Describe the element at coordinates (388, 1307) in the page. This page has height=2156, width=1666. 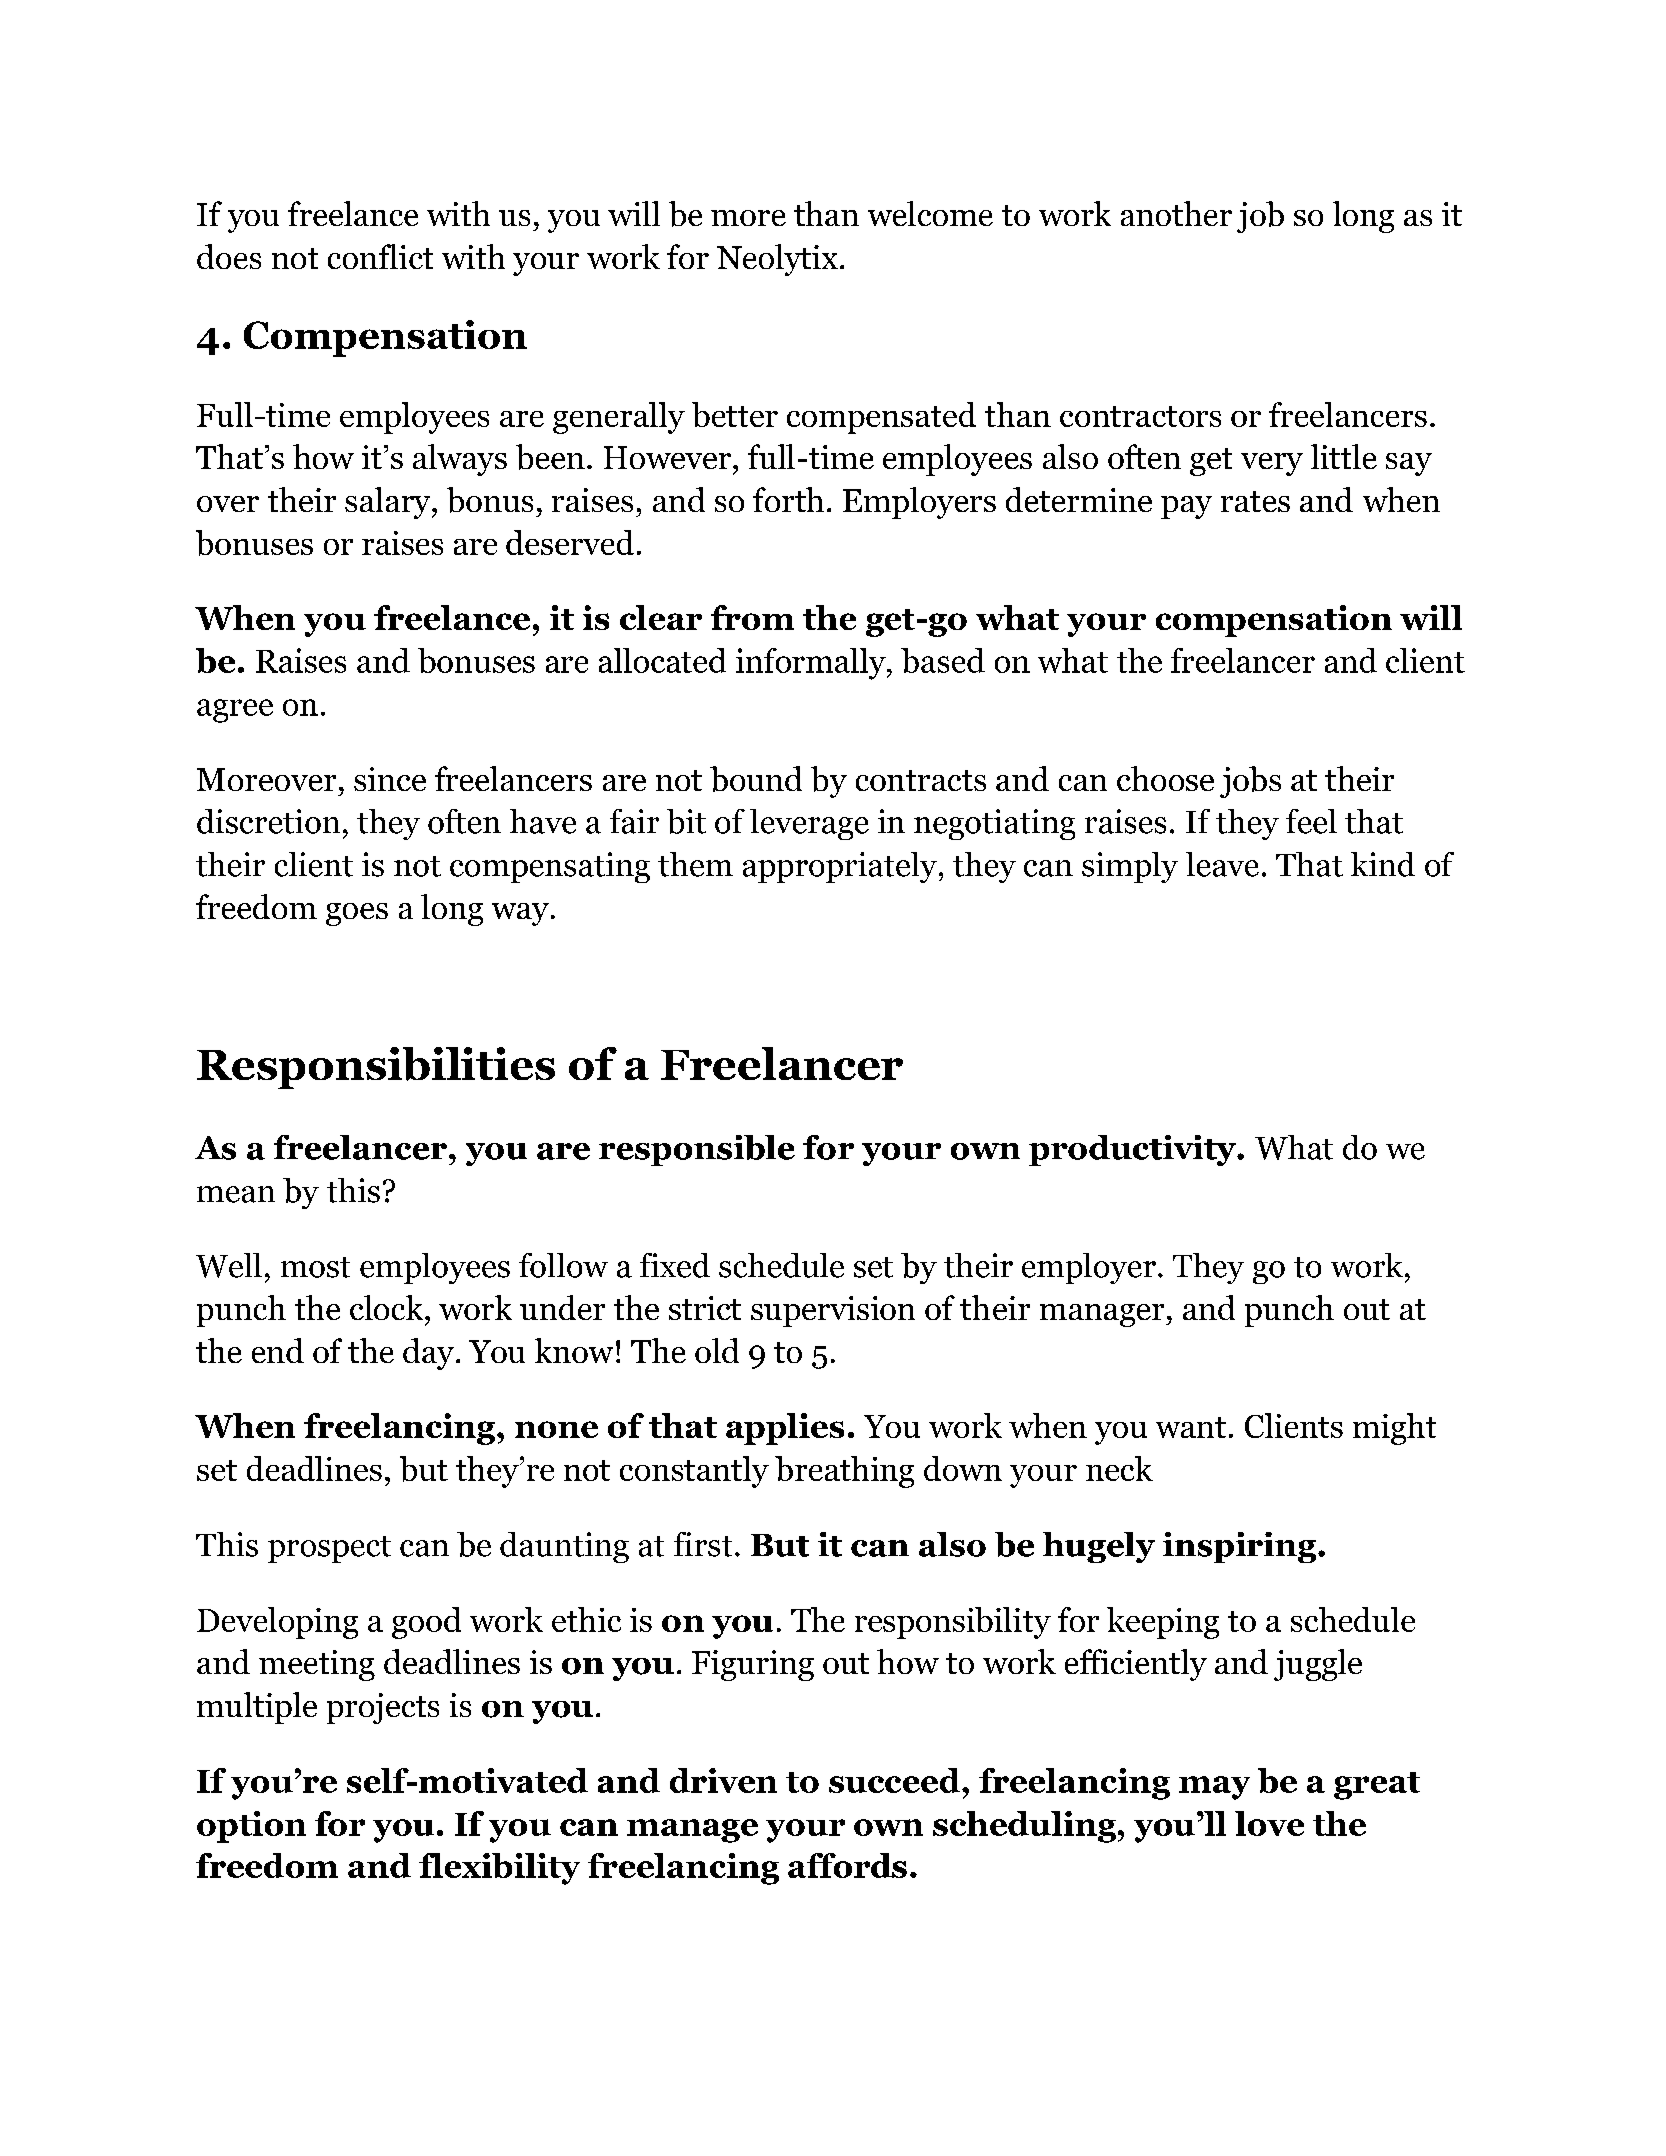
I see `clock` at that location.
